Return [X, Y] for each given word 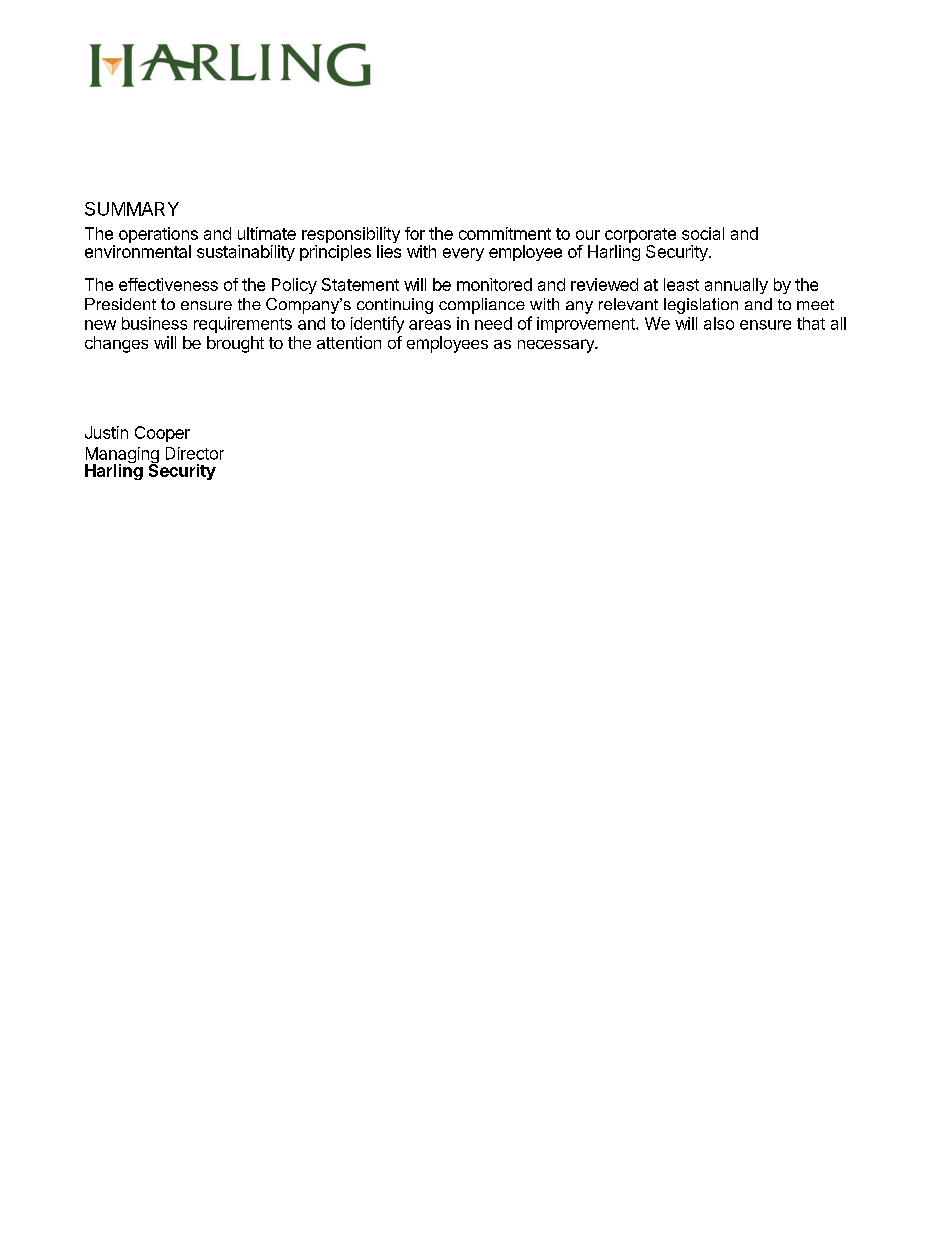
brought [235, 344]
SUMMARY [132, 209]
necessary [557, 346]
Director [195, 453]
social [703, 233]
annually [736, 286]
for [415, 233]
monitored [494, 284]
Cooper [162, 434]
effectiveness [168, 284]
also [719, 323]
